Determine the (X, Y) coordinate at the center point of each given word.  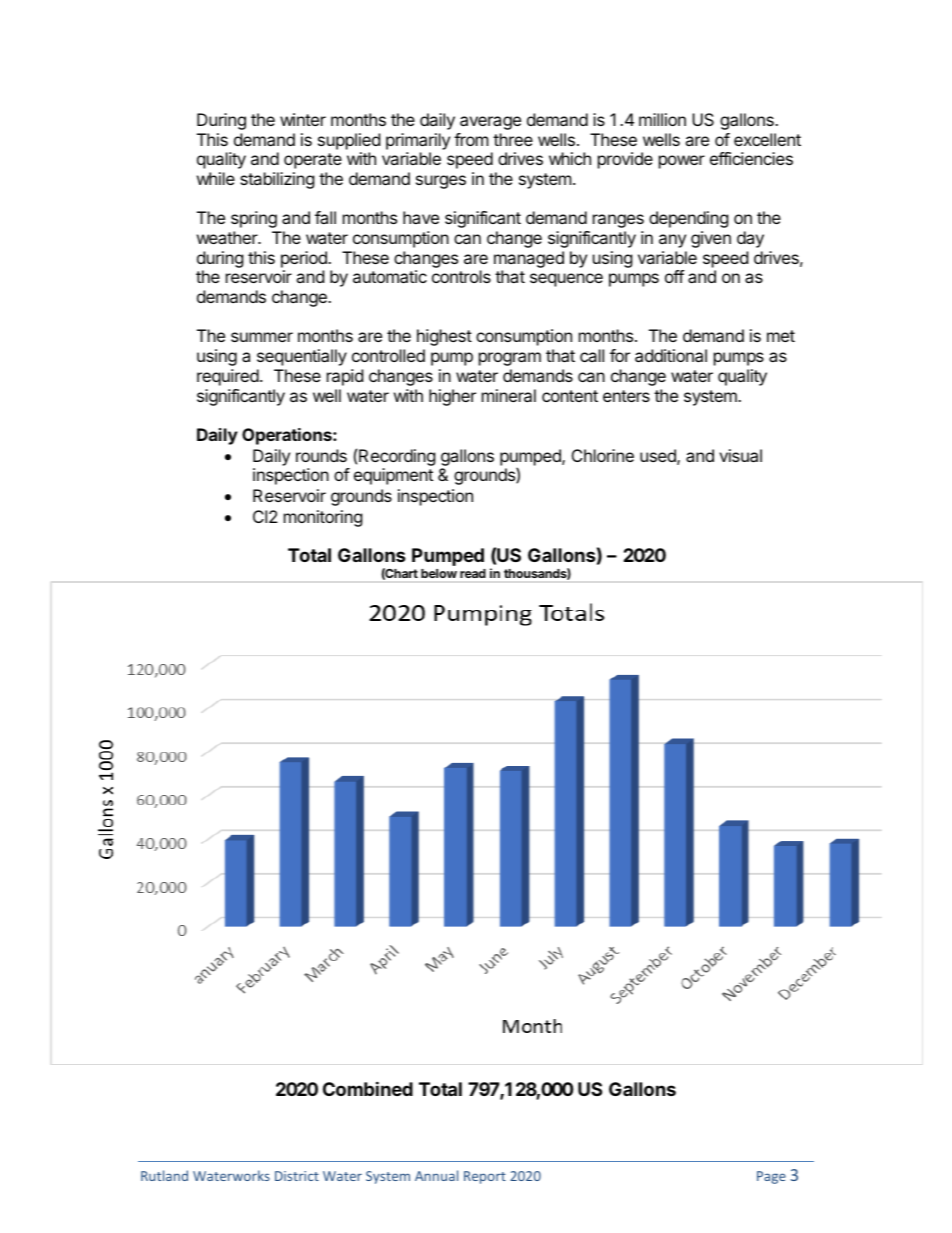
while (216, 178)
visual (740, 455)
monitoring (323, 518)
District (297, 1176)
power (682, 162)
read (473, 573)
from (471, 139)
